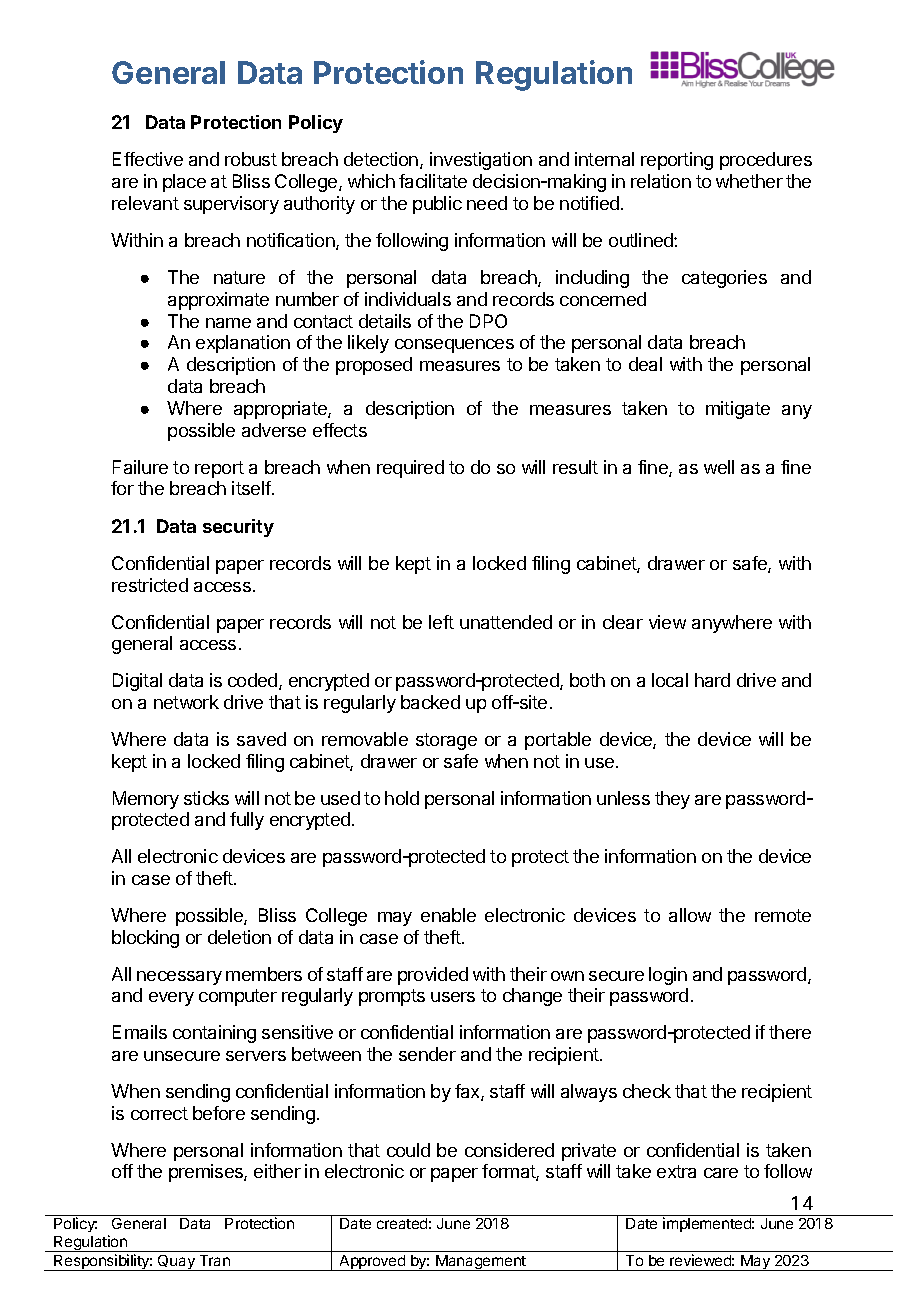 Image resolution: width=924 pixels, height=1308 pixels. What do you see at coordinates (186, 702) in the screenshot?
I see `network` at bounding box center [186, 702].
